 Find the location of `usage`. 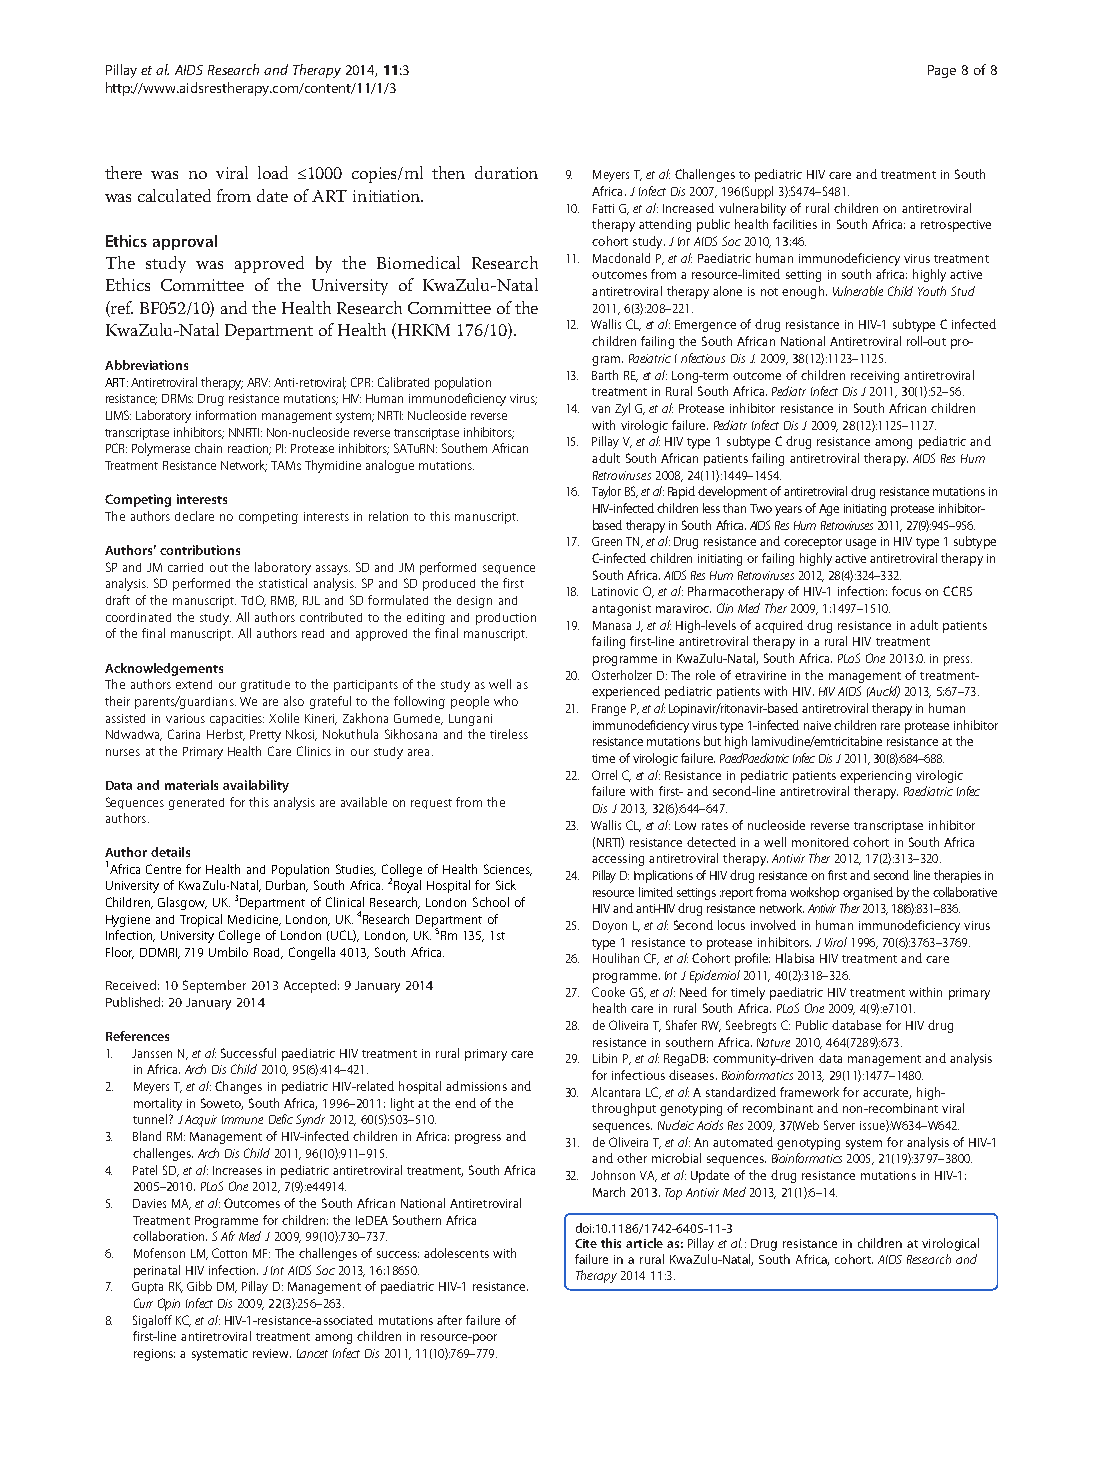

usage is located at coordinates (861, 544).
